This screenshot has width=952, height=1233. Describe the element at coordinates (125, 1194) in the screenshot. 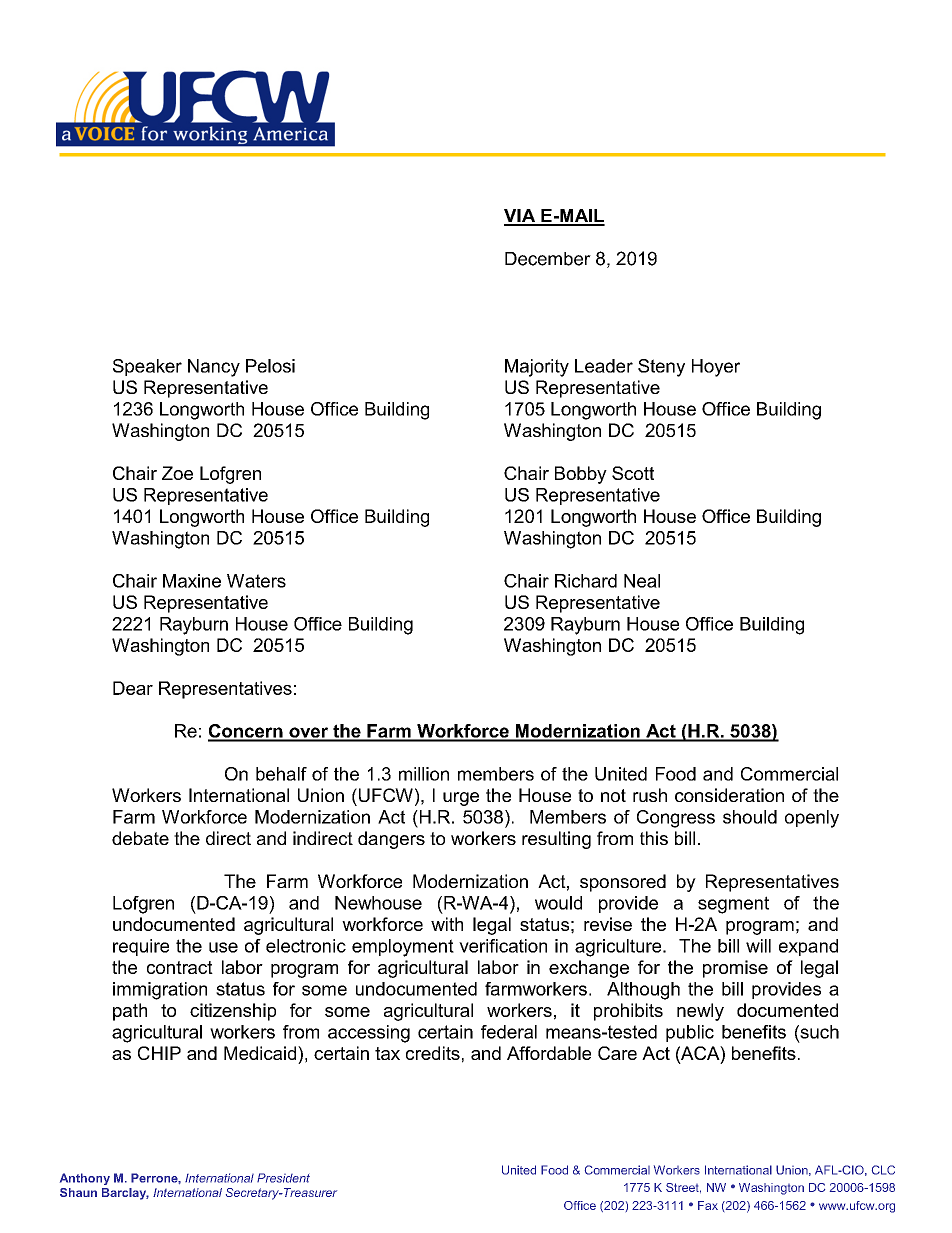

I see `Barclay` at that location.
